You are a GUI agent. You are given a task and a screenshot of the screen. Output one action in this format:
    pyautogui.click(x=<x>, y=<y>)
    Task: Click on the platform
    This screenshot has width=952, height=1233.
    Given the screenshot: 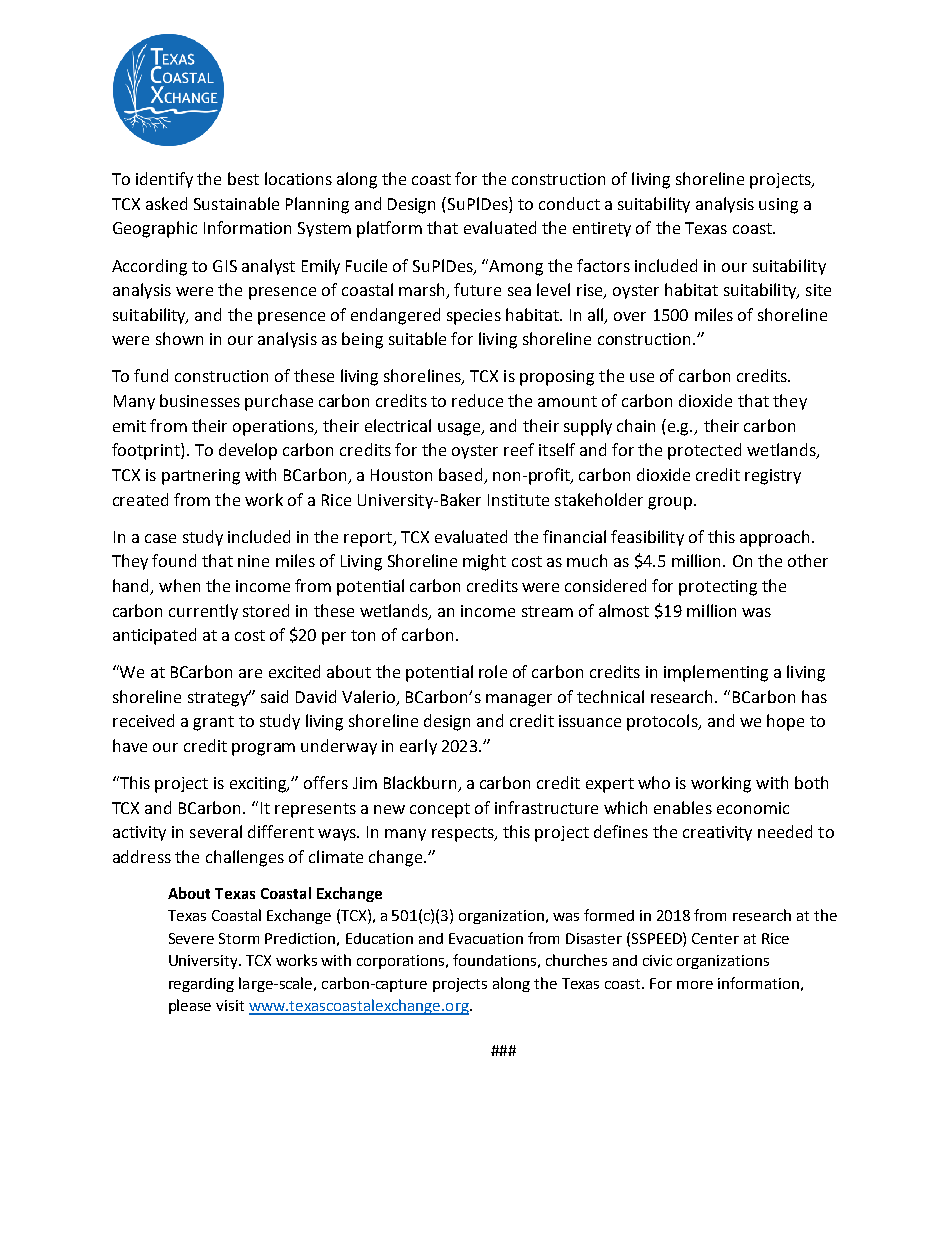 What is the action you would take?
    pyautogui.click(x=389, y=229)
